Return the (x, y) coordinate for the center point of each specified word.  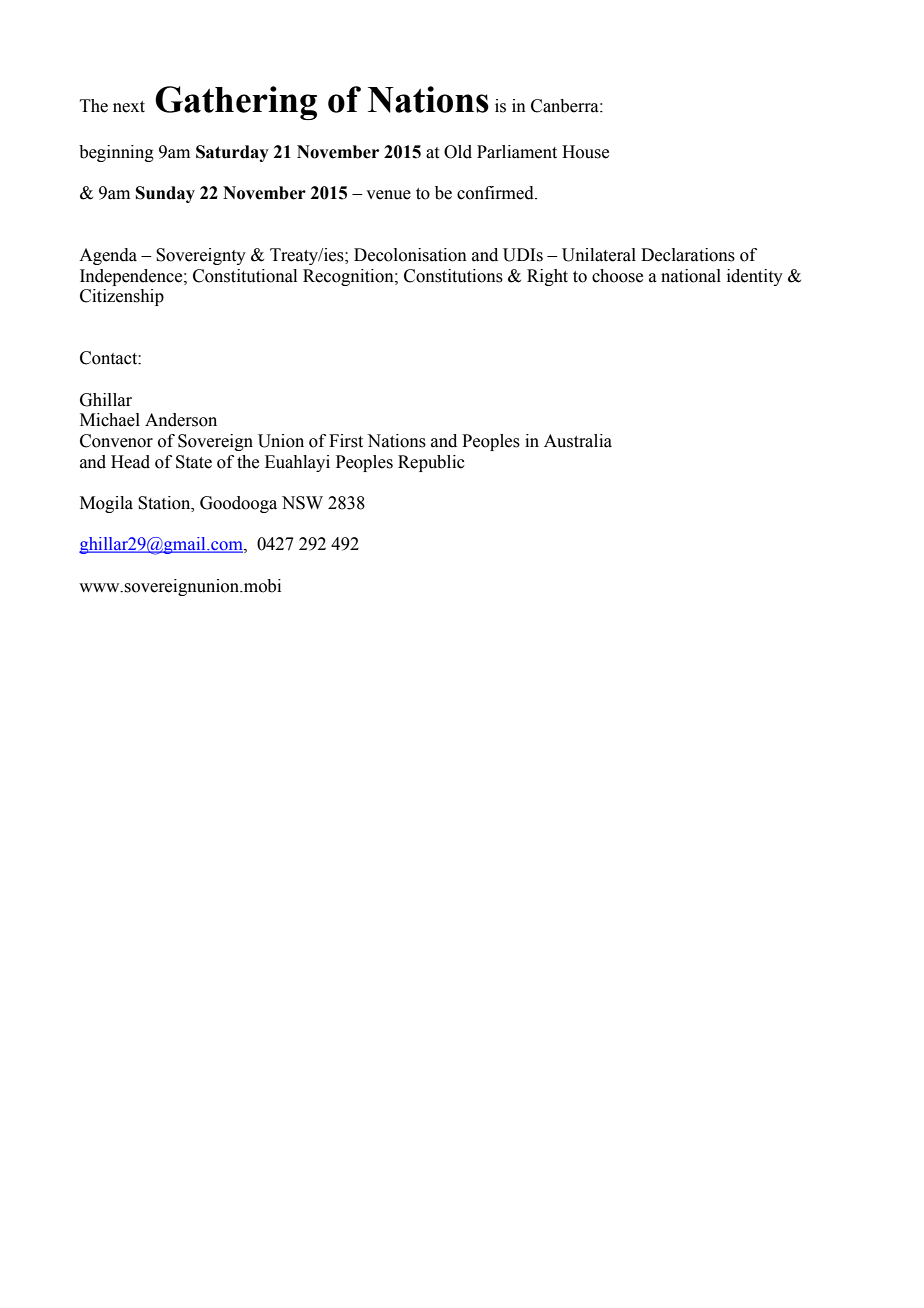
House (585, 152)
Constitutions (453, 276)
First (346, 441)
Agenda (108, 256)
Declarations (688, 255)
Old (458, 152)
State (194, 462)
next (129, 107)
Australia (578, 441)
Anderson (181, 420)
